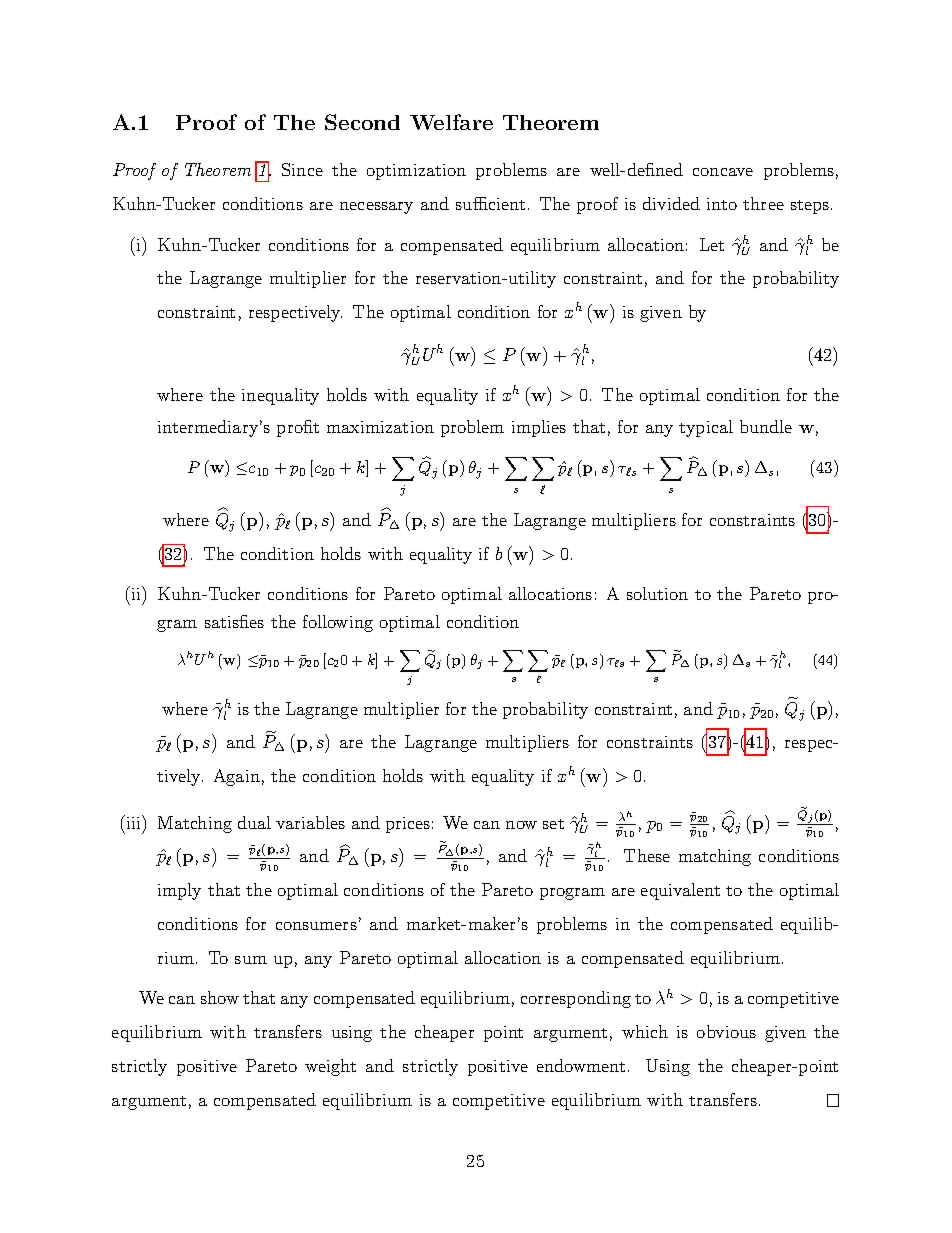 The height and width of the screenshot is (1233, 952). Describe the element at coordinates (723, 172) in the screenshot. I see `concave` at that location.
